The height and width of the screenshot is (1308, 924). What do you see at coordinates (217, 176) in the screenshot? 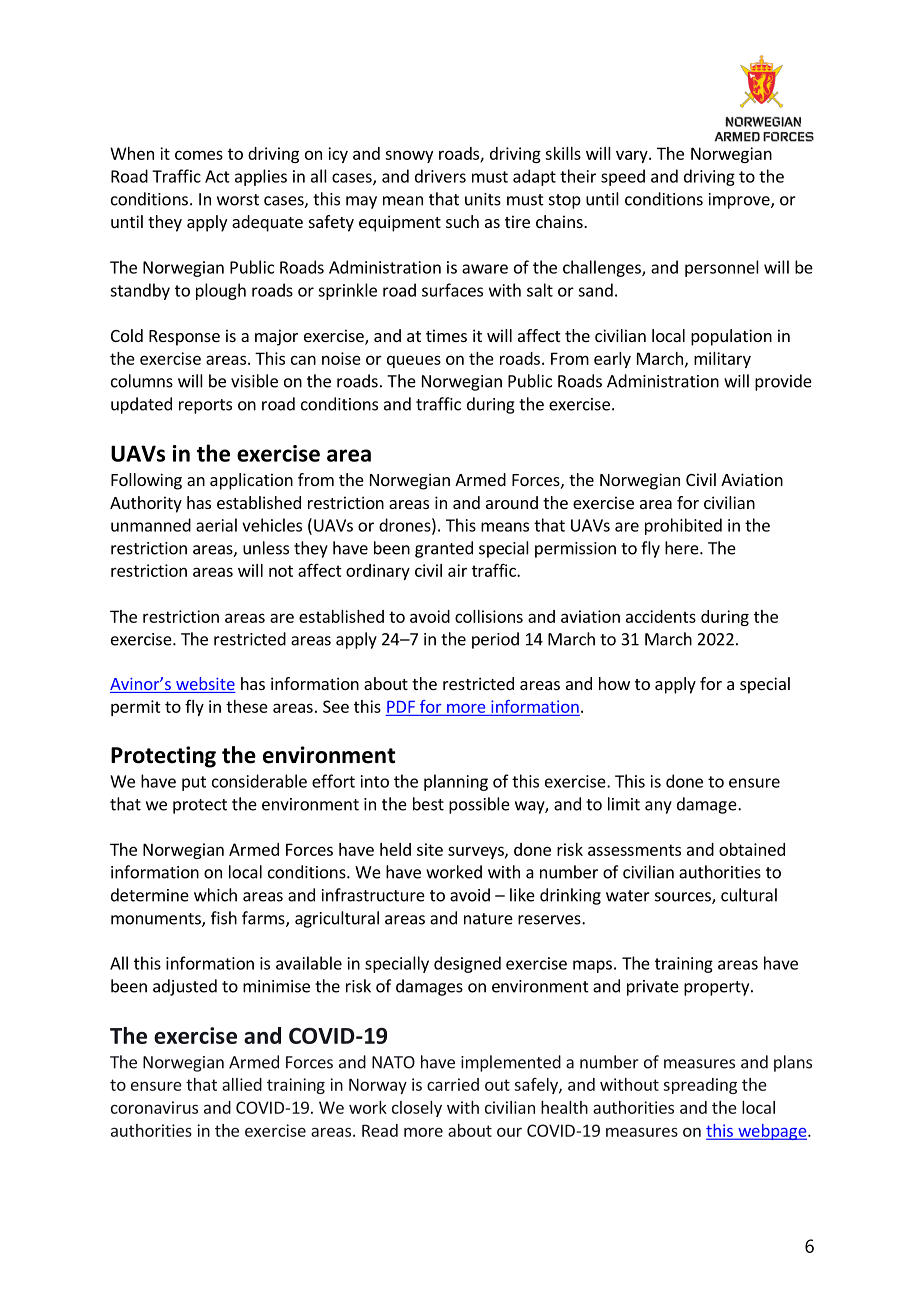
I see `Act` at bounding box center [217, 176].
